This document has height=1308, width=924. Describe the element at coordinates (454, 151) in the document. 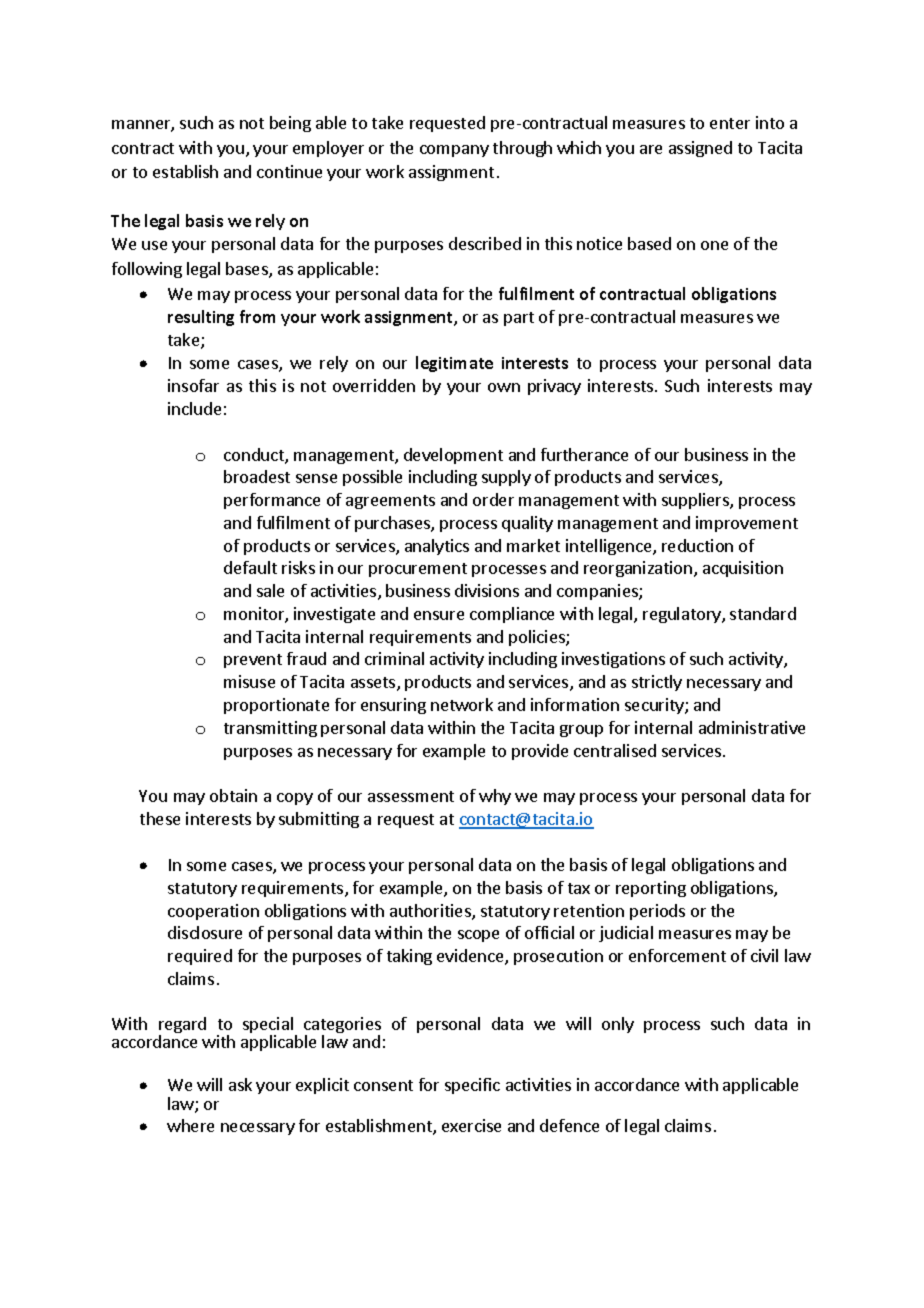

I see `company` at that location.
